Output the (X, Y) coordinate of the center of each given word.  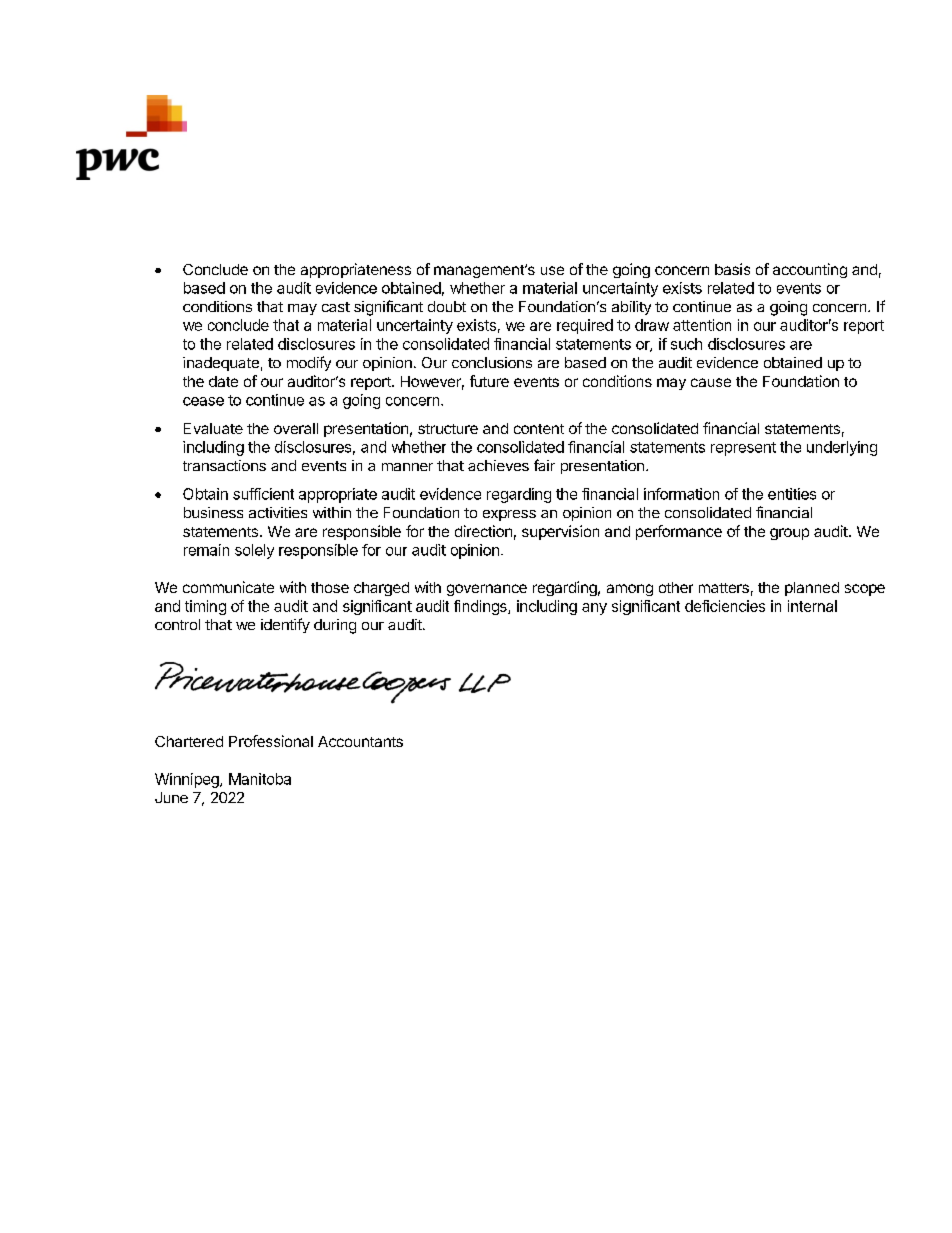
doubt (447, 306)
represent (743, 449)
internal (812, 606)
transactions (224, 465)
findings (481, 607)
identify (285, 625)
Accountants (360, 741)
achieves (498, 465)
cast (336, 307)
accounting (810, 270)
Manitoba (260, 779)
